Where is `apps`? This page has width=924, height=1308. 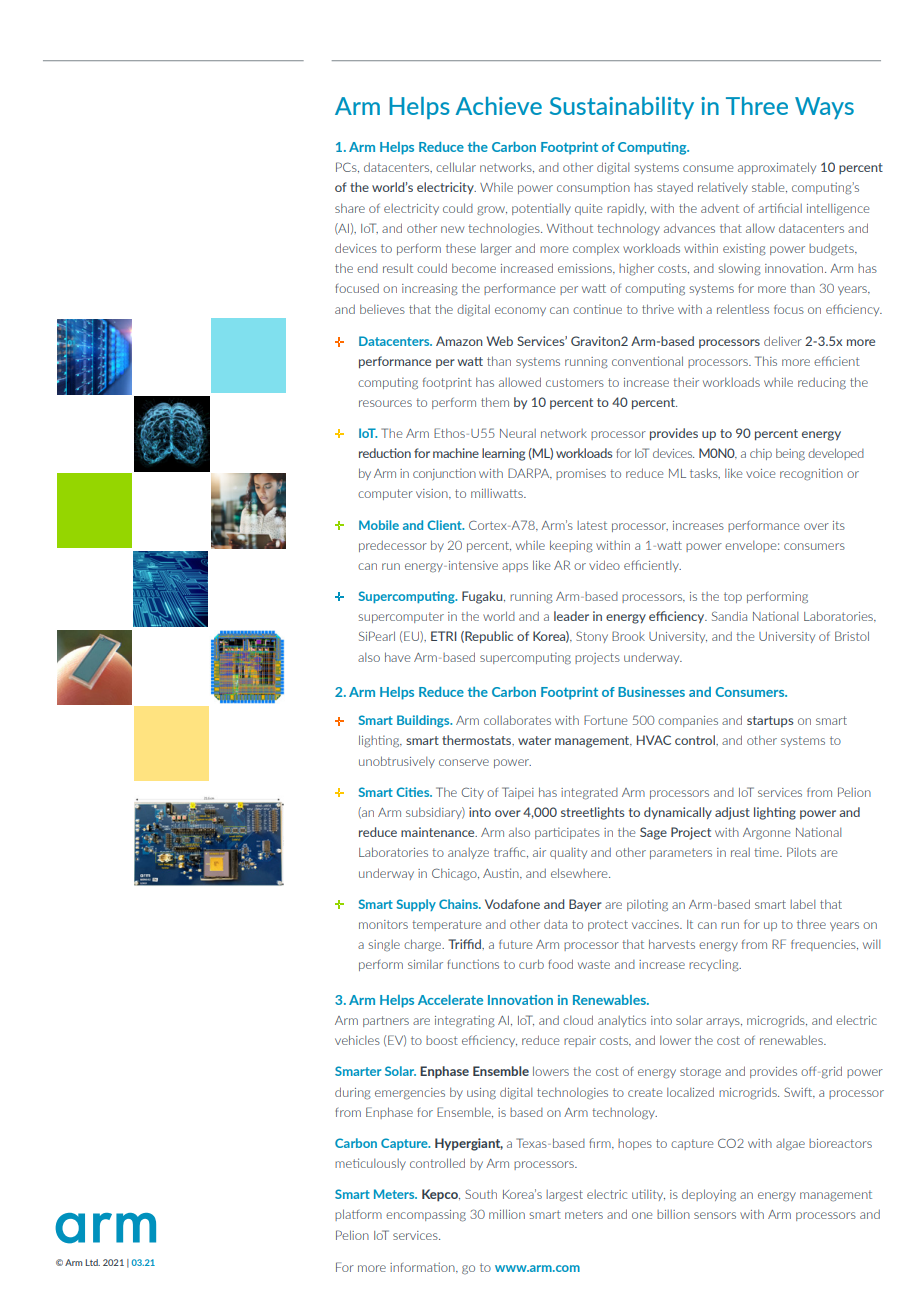 apps is located at coordinates (515, 567).
